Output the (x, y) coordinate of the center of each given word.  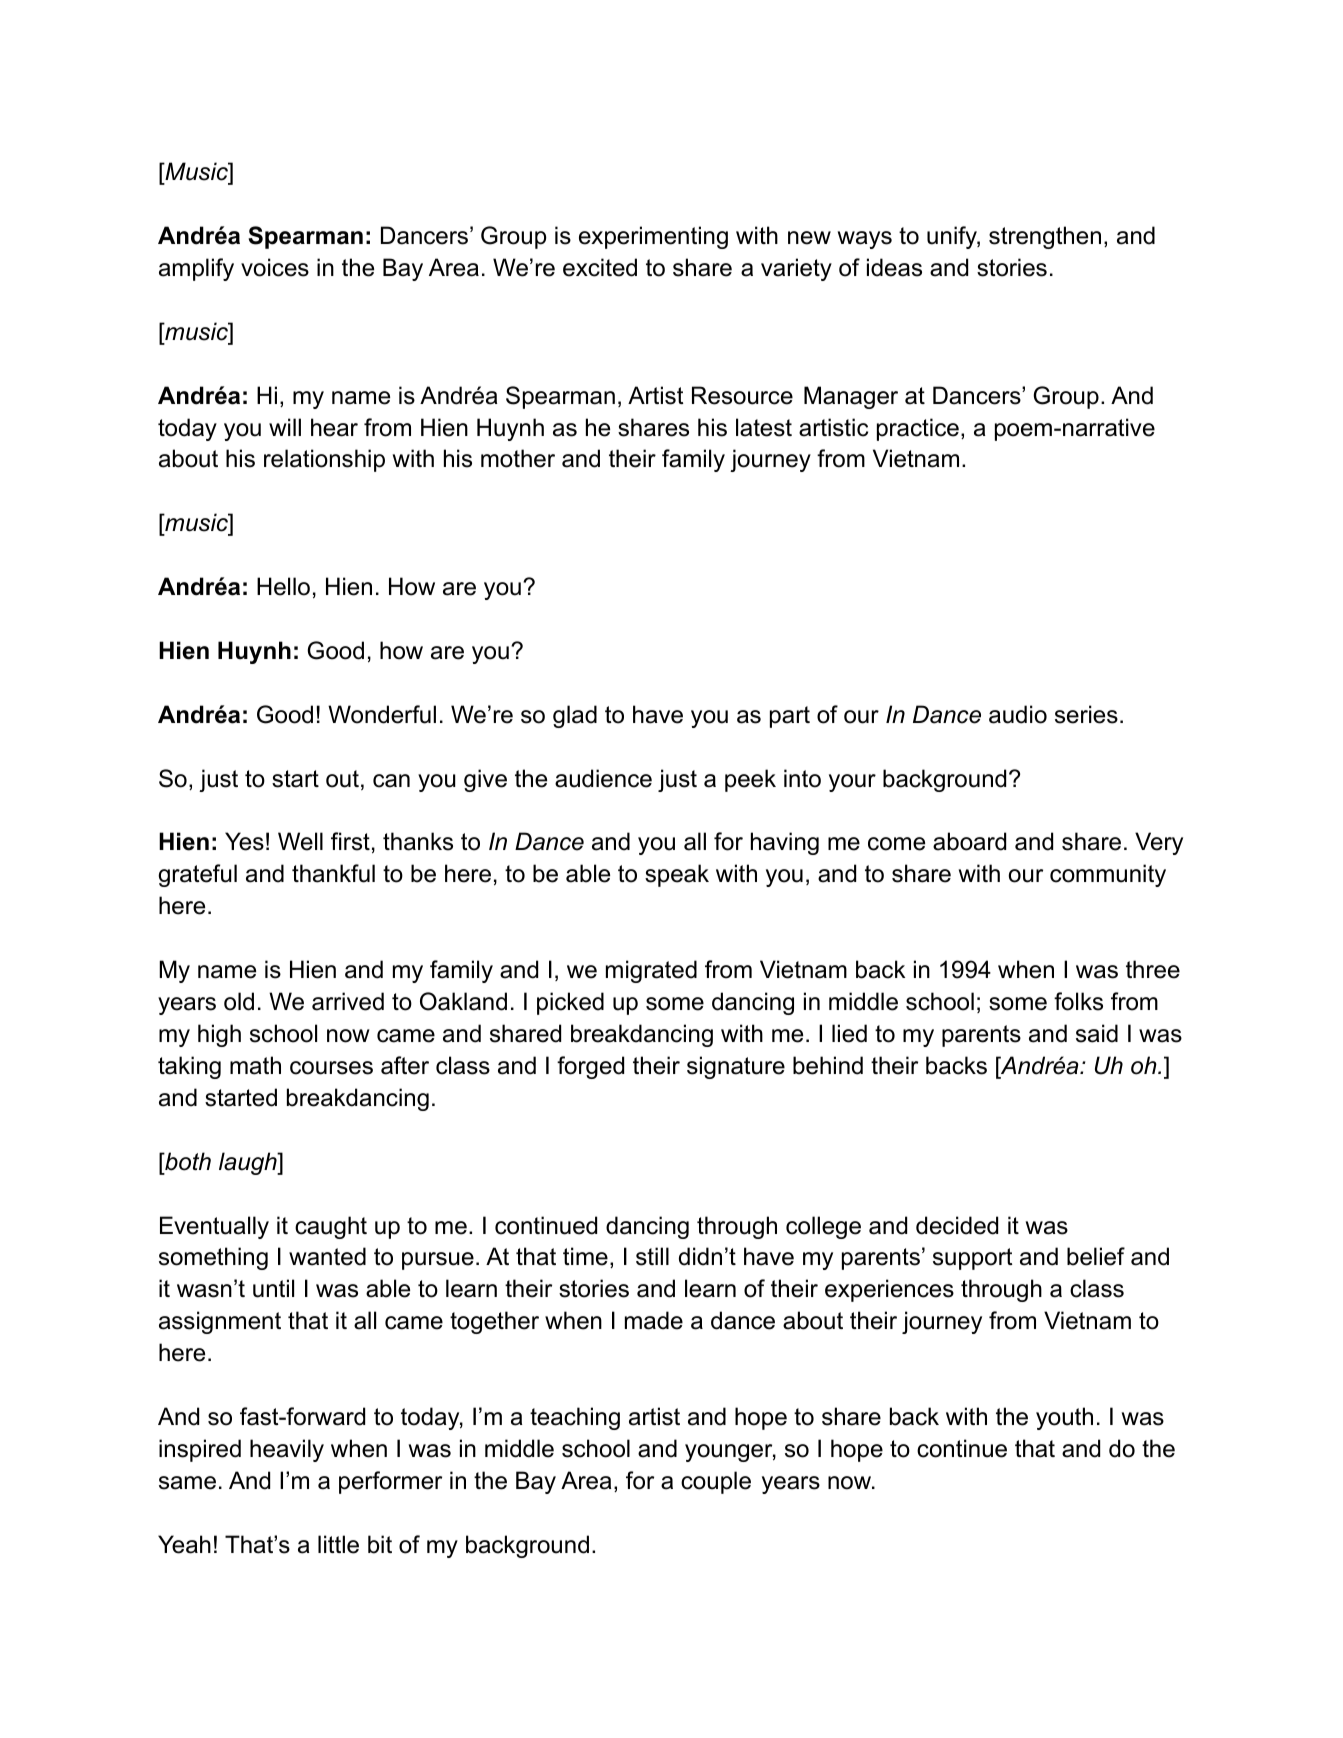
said (1097, 1033)
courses (331, 1068)
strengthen (1045, 237)
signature (736, 1067)
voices (275, 267)
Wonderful (382, 714)
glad (575, 716)
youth (1064, 1418)
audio (1018, 714)
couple (716, 1482)
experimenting (653, 237)
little (338, 1544)
